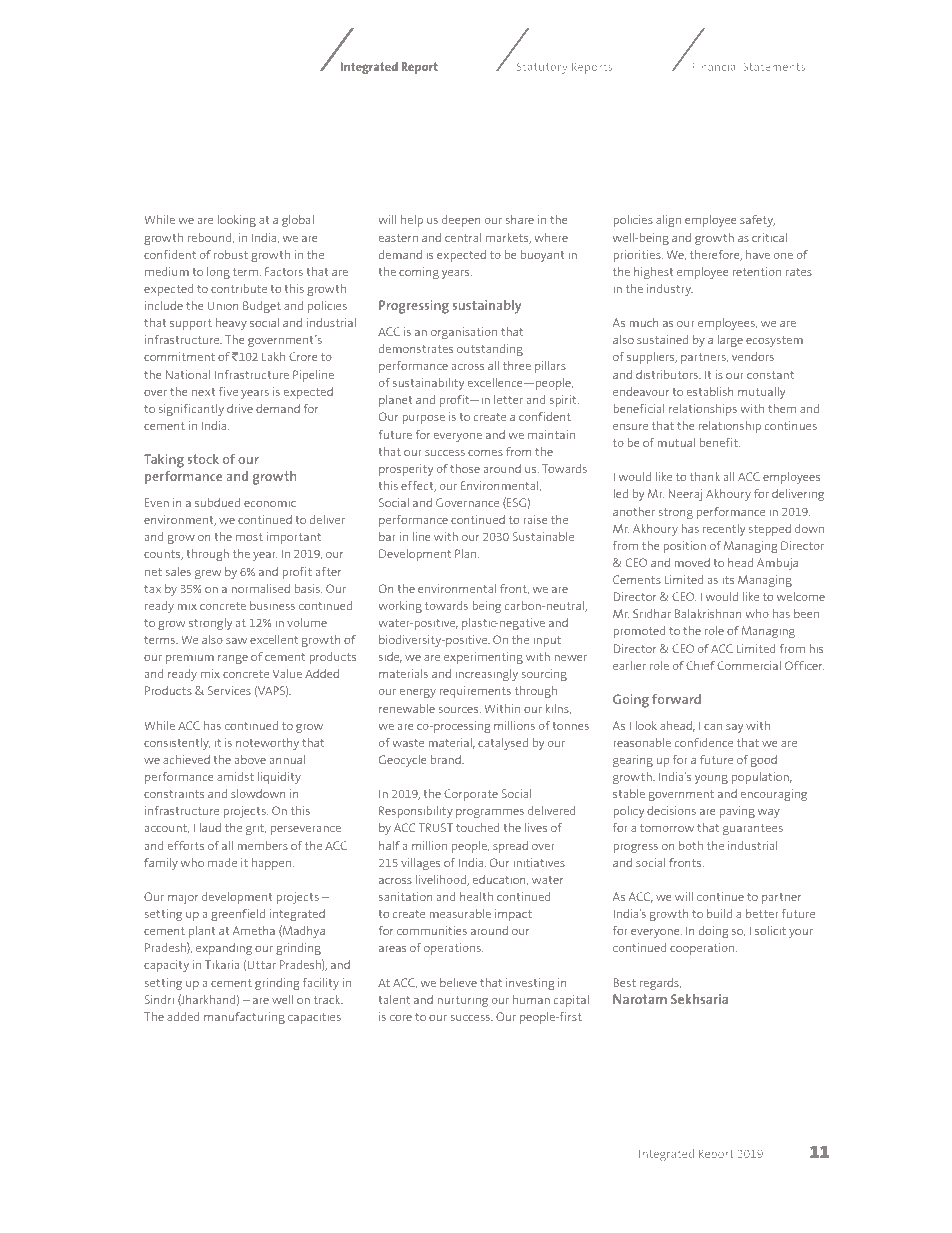 The height and width of the image is (1233, 952). What do you see at coordinates (487, 307) in the image?
I see `sustainably` at bounding box center [487, 307].
